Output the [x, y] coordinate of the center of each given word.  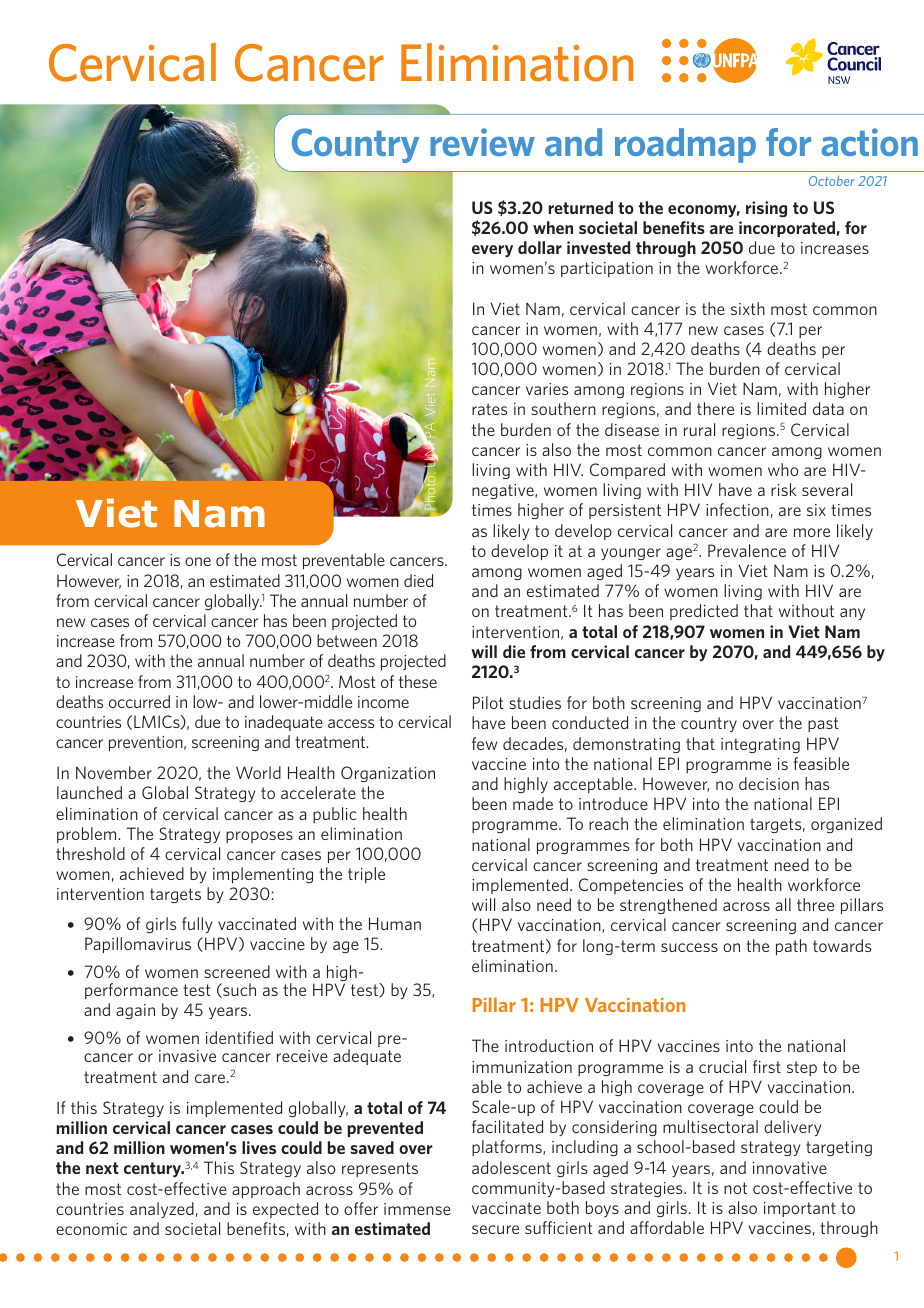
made [533, 803]
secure [495, 1229]
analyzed [162, 1210]
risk [784, 489]
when [553, 227]
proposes [259, 837]
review [482, 142]
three [815, 904]
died [418, 580]
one [198, 561]
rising [766, 209]
